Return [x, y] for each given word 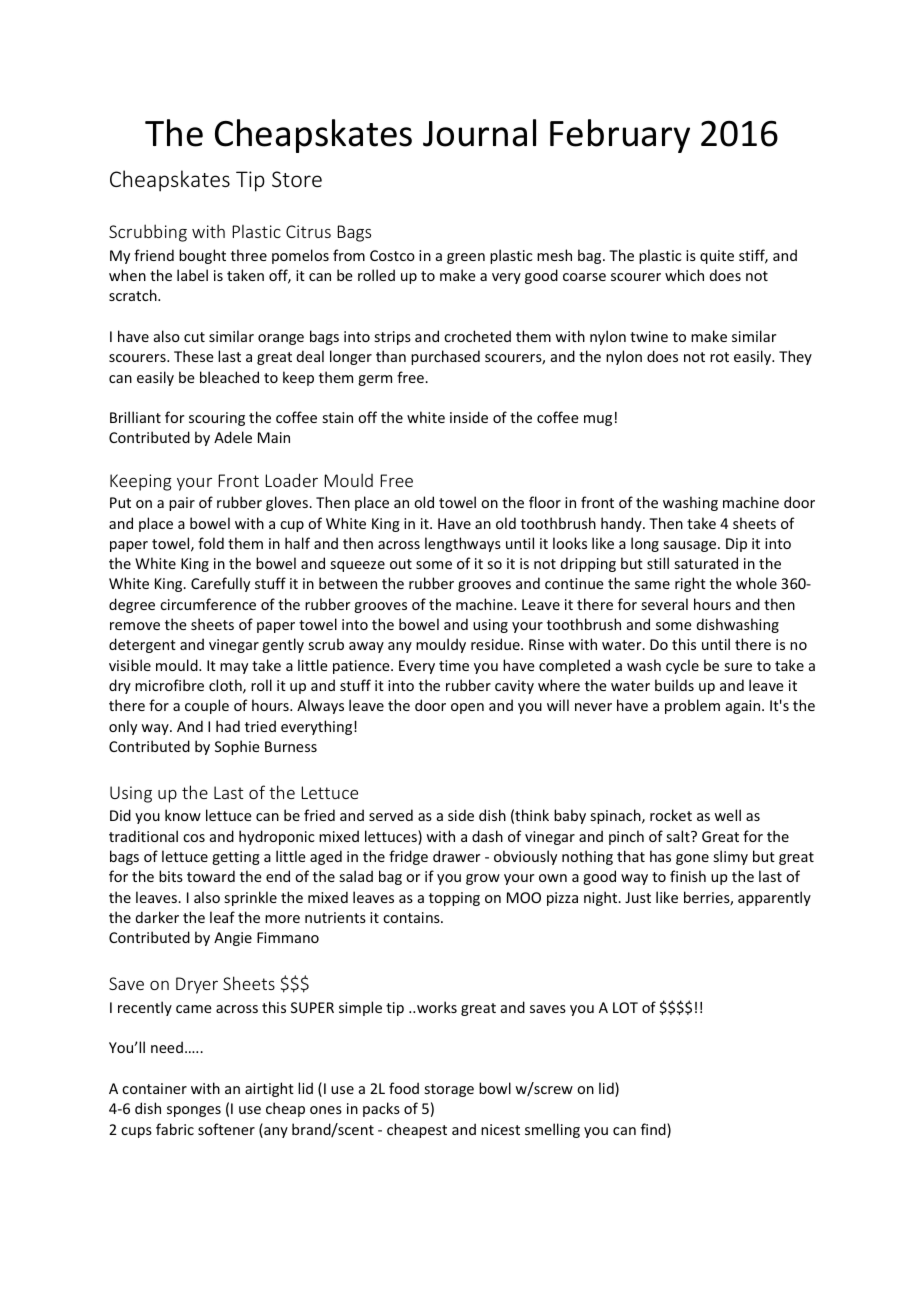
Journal [479, 133]
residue [496, 644]
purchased [445, 357]
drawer [456, 856]
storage [449, 1090]
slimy [731, 857]
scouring [217, 419]
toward [211, 876]
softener [226, 1129]
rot [719, 357]
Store [297, 179]
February [620, 136]
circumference [208, 604]
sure [738, 667]
